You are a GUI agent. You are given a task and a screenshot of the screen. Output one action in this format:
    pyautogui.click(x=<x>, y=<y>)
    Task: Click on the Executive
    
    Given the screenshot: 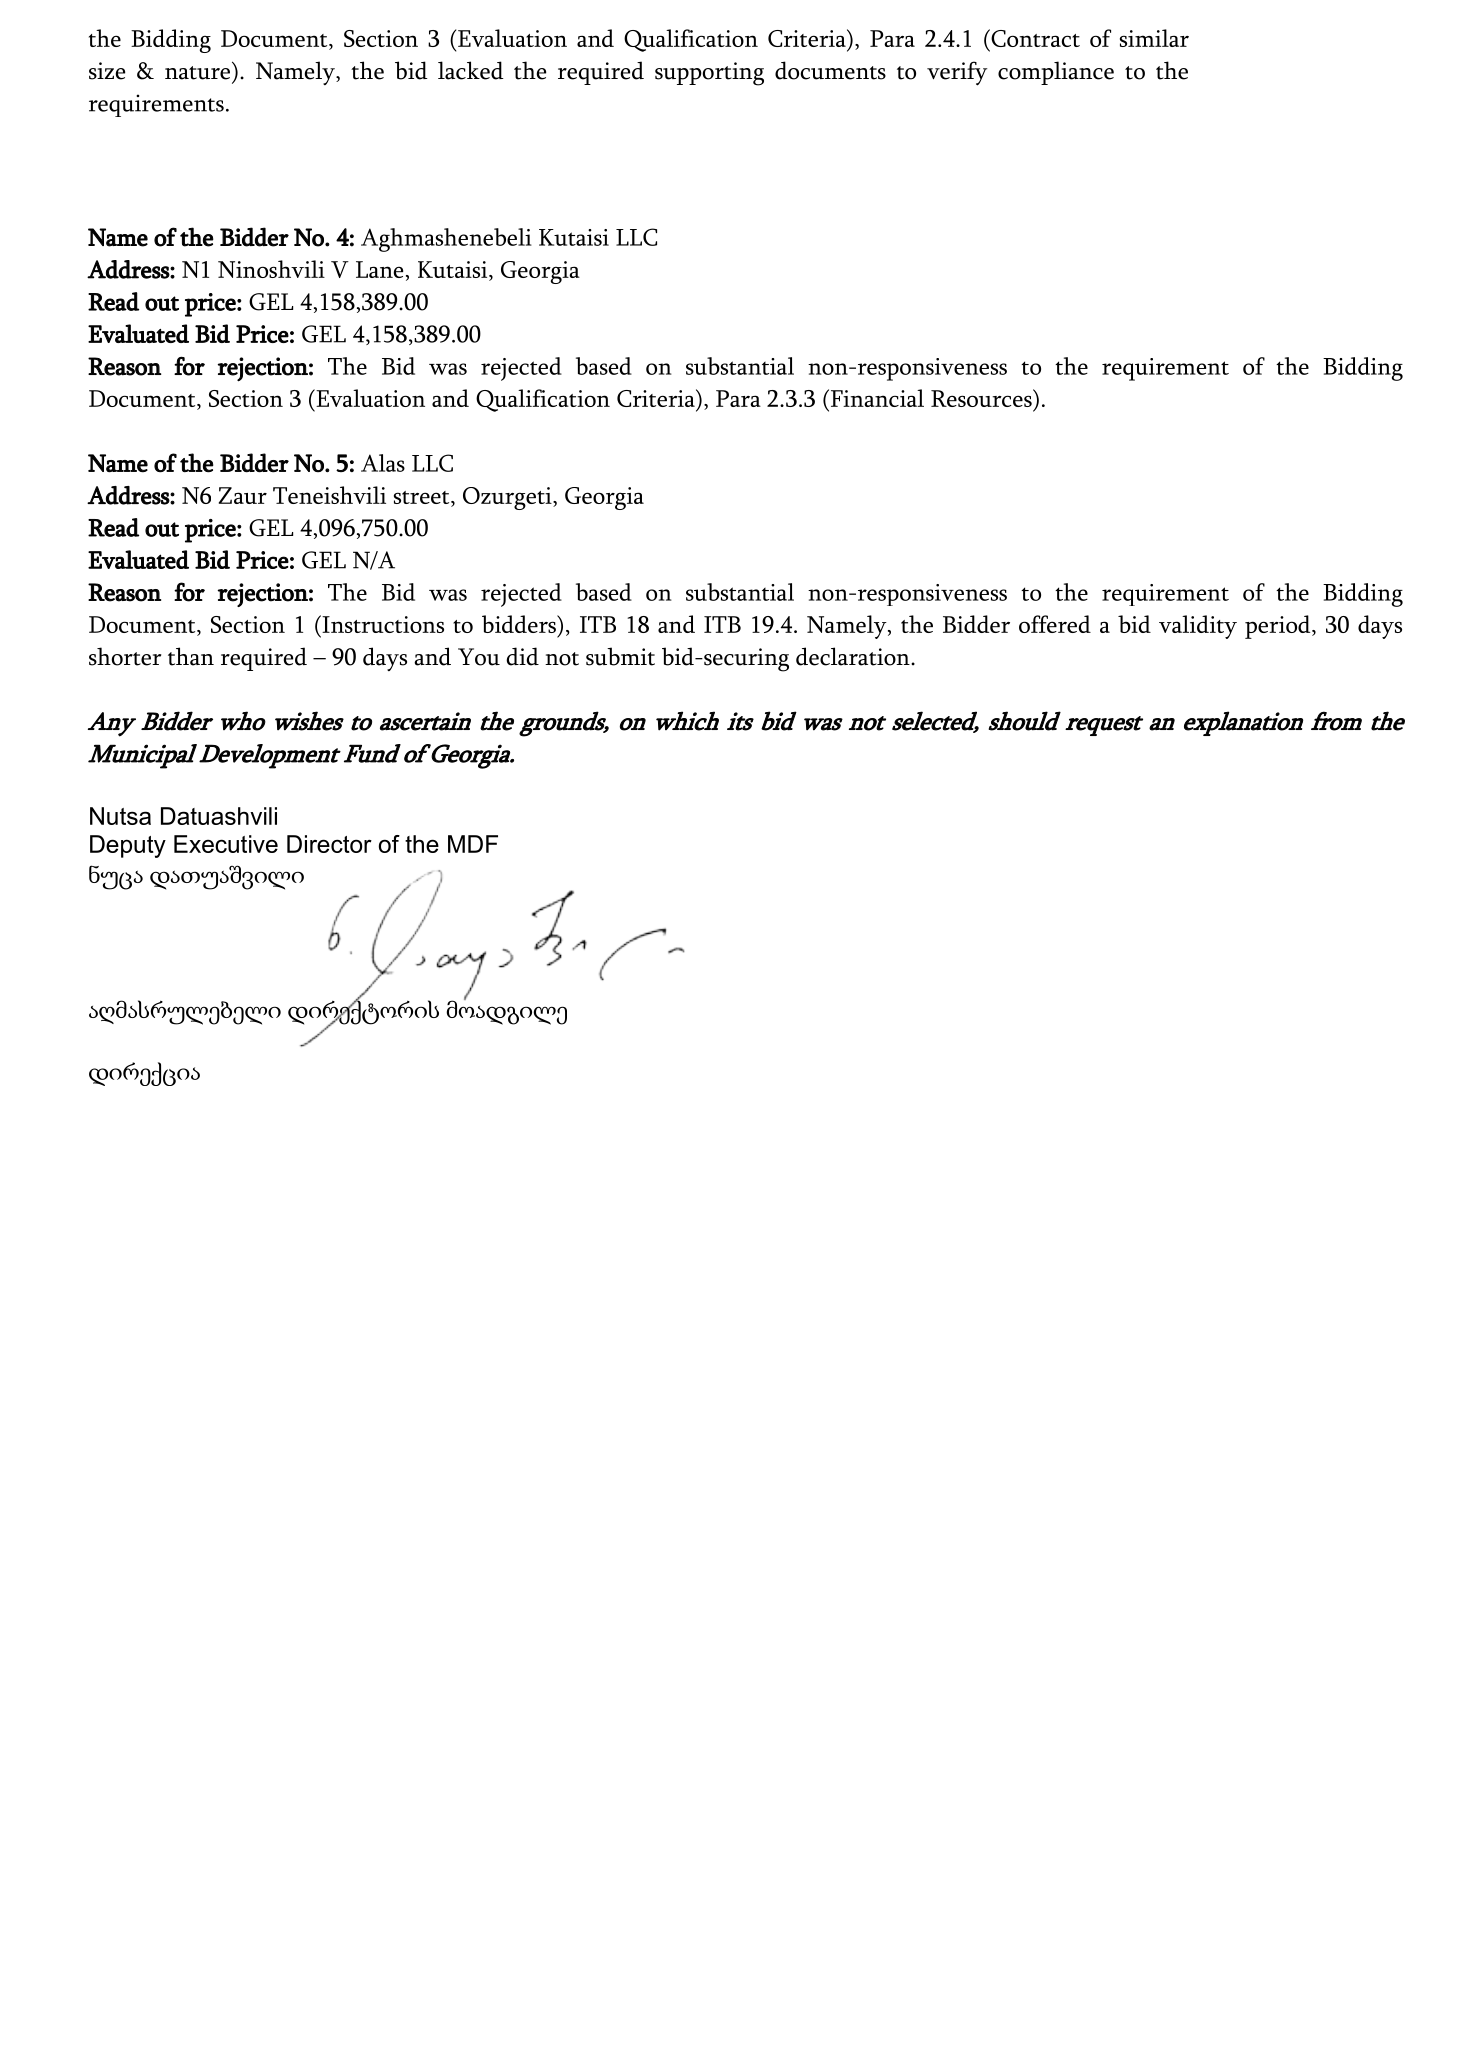 What is the action you would take?
    pyautogui.click(x=226, y=844)
